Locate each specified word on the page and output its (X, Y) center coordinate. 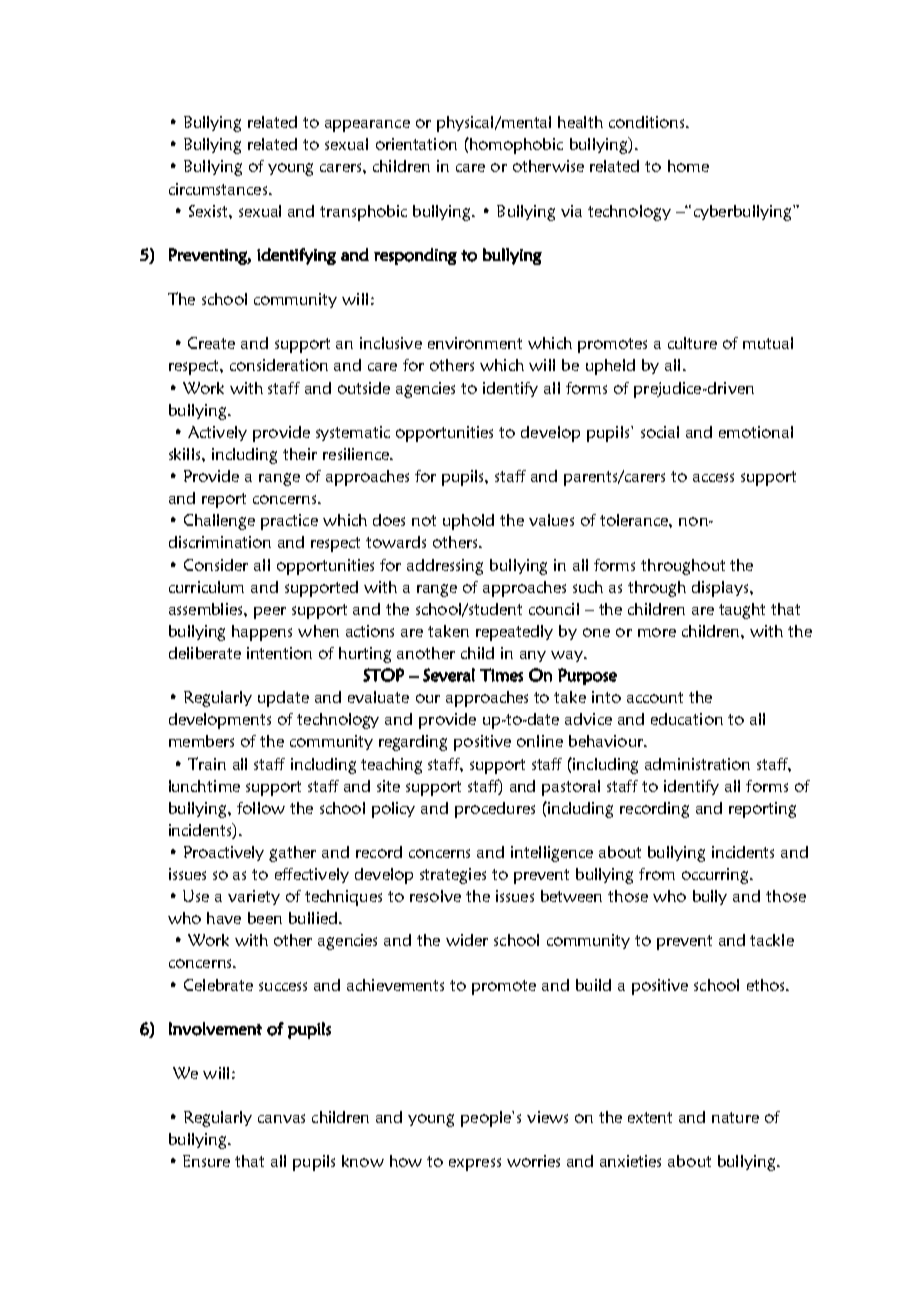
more (657, 632)
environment (475, 343)
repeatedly (514, 633)
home (688, 166)
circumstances (218, 189)
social (660, 432)
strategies (453, 876)
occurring (716, 876)
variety (254, 897)
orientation (416, 144)
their (300, 454)
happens (262, 633)
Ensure (206, 1161)
